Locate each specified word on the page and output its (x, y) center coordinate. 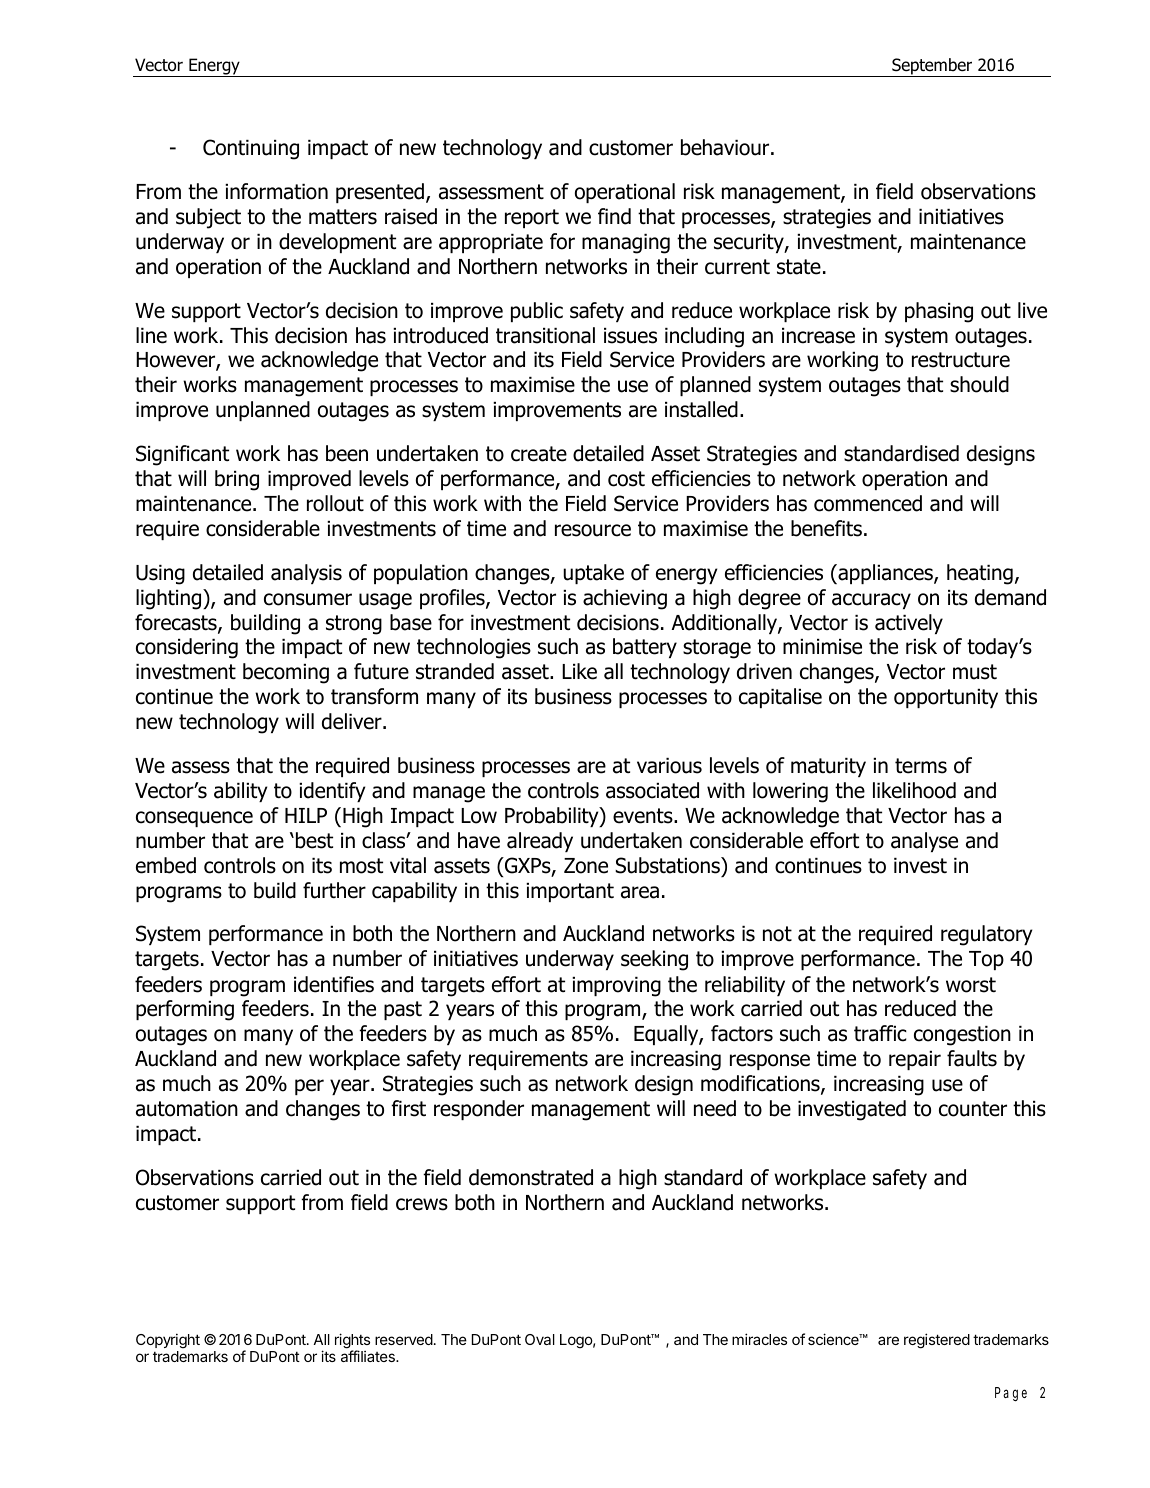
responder (479, 1110)
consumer (308, 599)
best (314, 840)
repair (915, 1060)
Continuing (251, 149)
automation (187, 1109)
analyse (924, 842)
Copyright (168, 1341)
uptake (593, 574)
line (151, 335)
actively (909, 624)
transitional (545, 335)
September (932, 67)
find (614, 216)
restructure (961, 360)
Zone (586, 866)
